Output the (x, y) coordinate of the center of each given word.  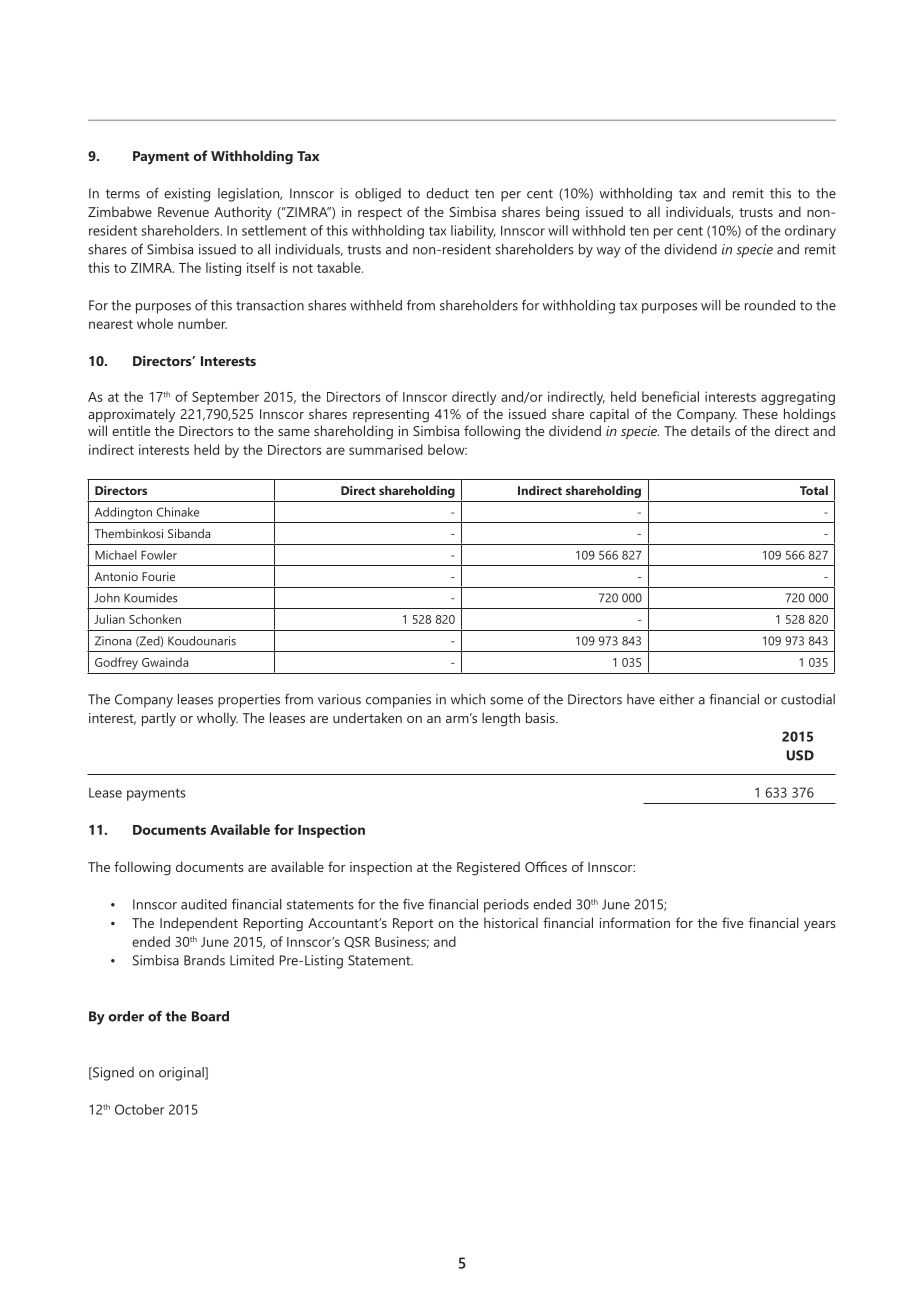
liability (473, 232)
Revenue (183, 212)
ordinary (810, 232)
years (820, 926)
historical (511, 922)
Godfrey (116, 663)
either (677, 699)
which (468, 699)
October (139, 1109)
